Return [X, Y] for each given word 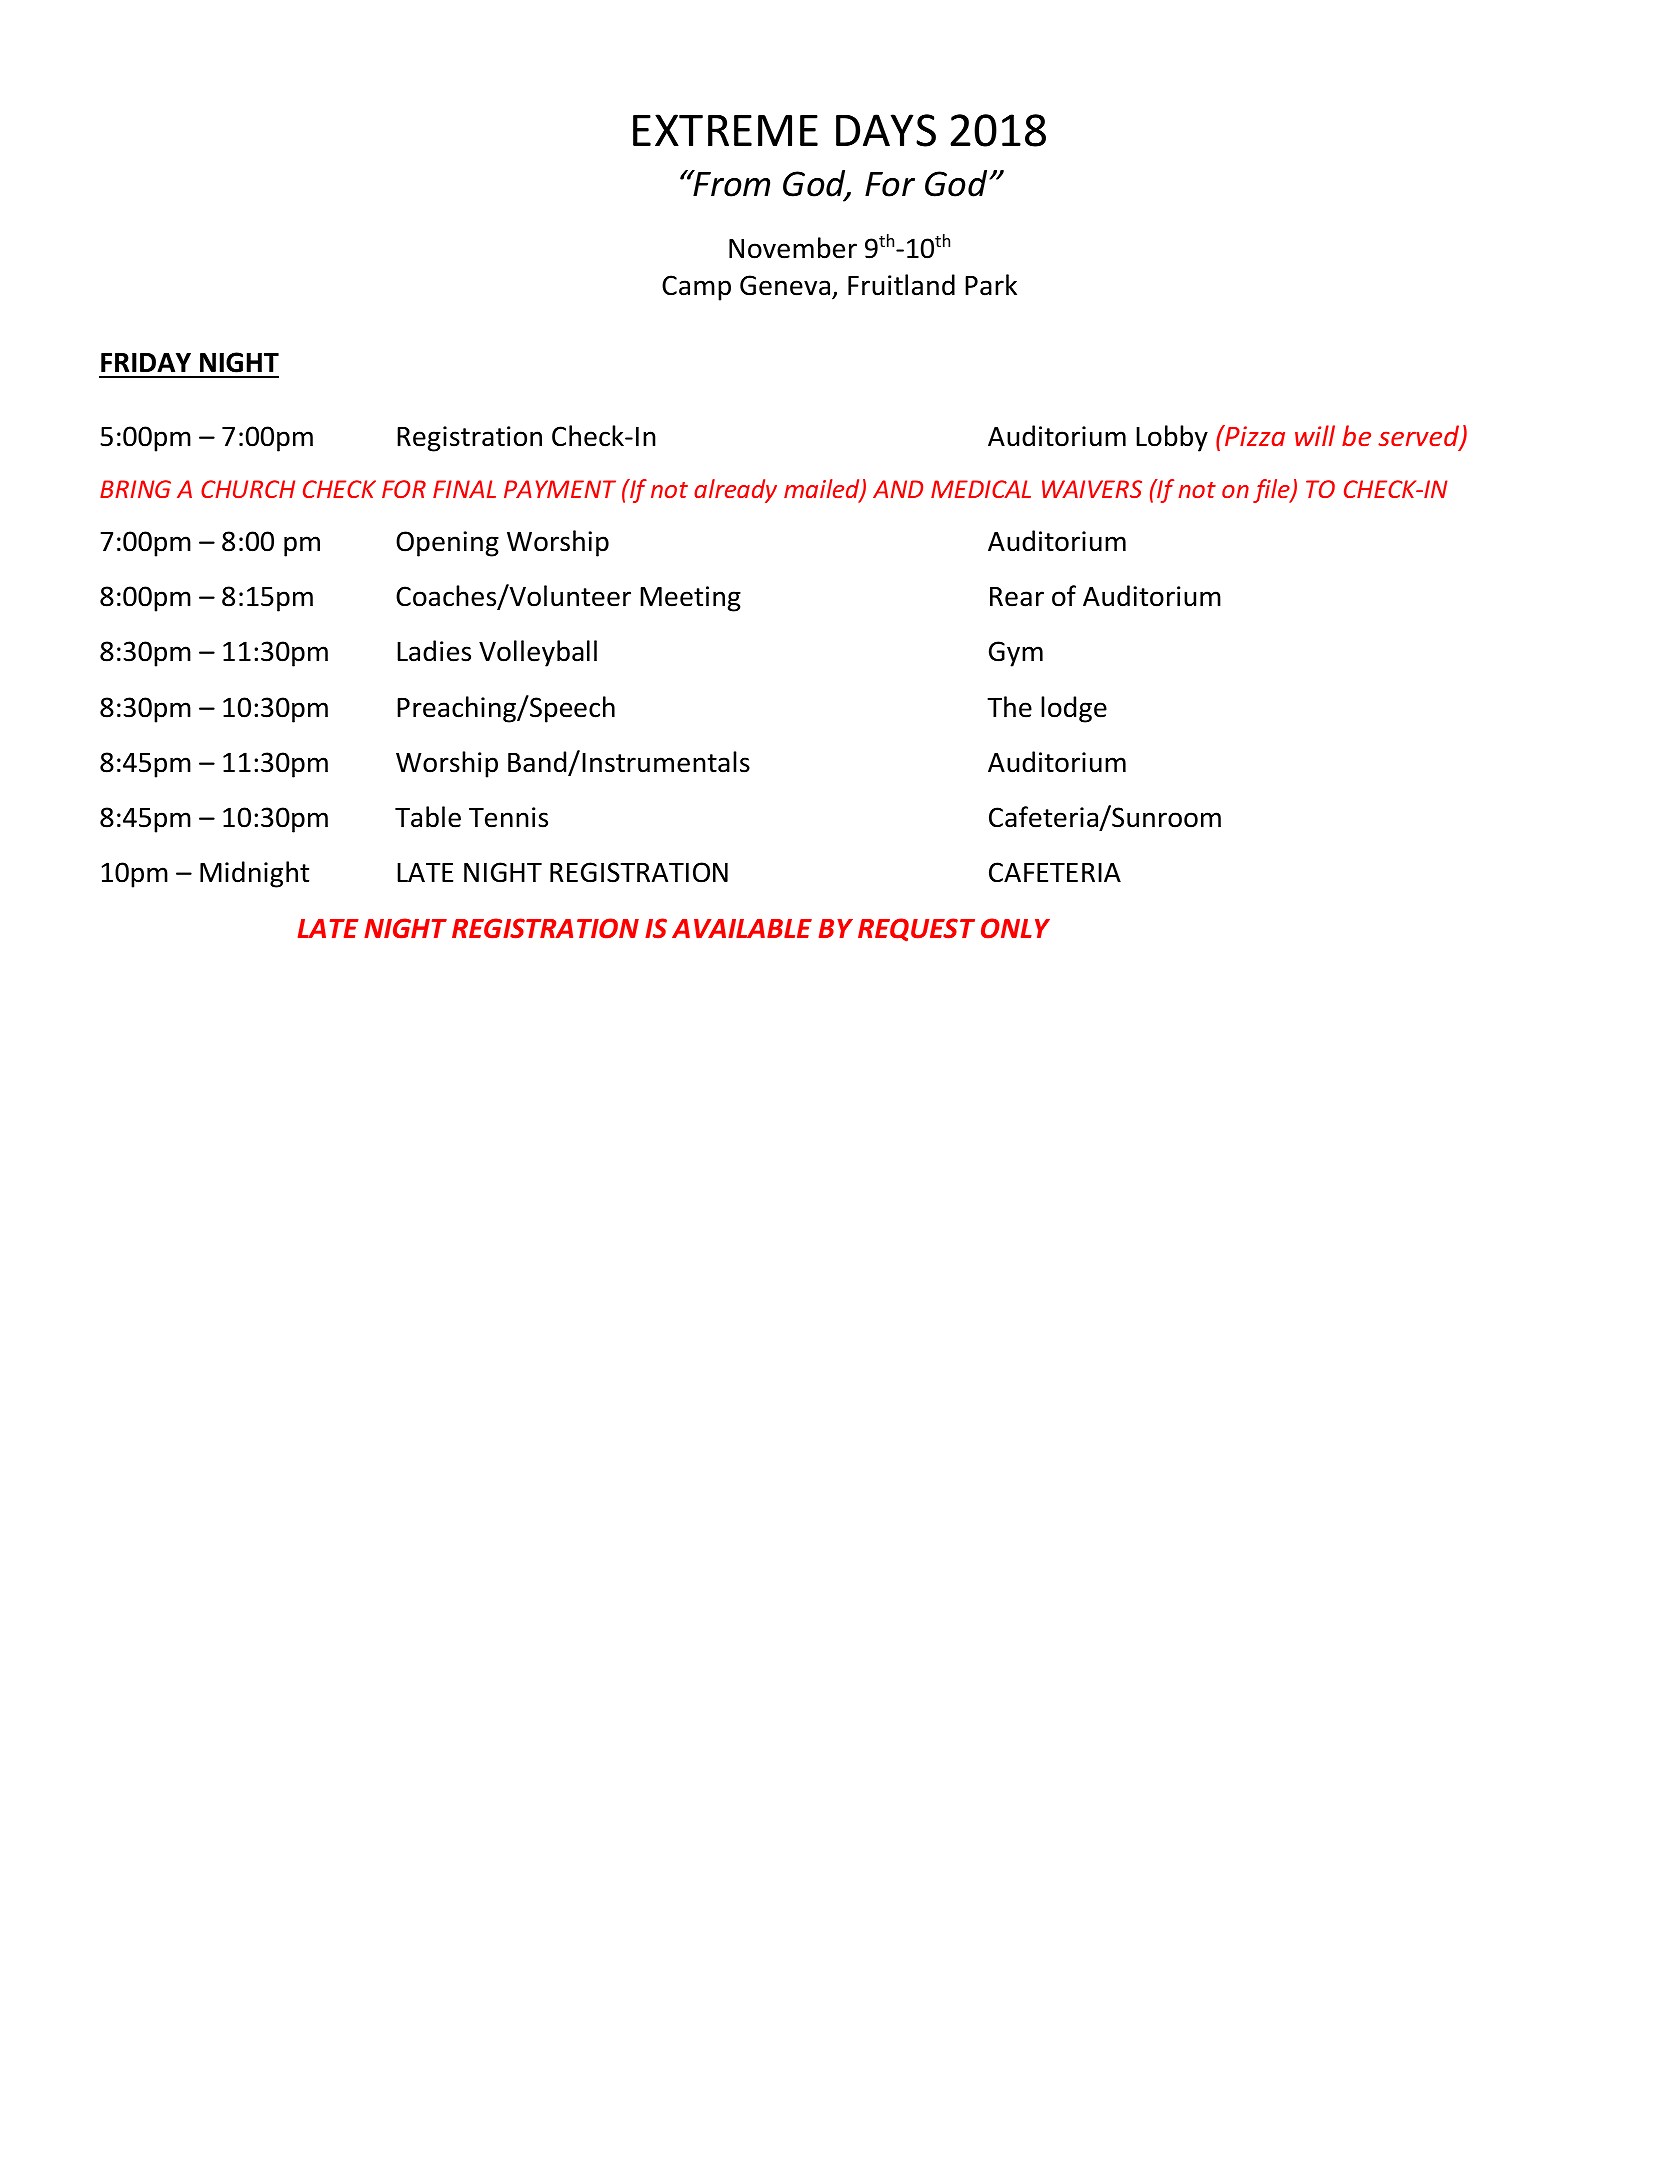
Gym [1016, 654]
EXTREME [725, 130]
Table [428, 817]
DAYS [886, 130]
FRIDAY [146, 362]
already [735, 491]
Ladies [434, 651]
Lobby [1172, 438]
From [730, 183]
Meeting [690, 599]
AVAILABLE [742, 928]
